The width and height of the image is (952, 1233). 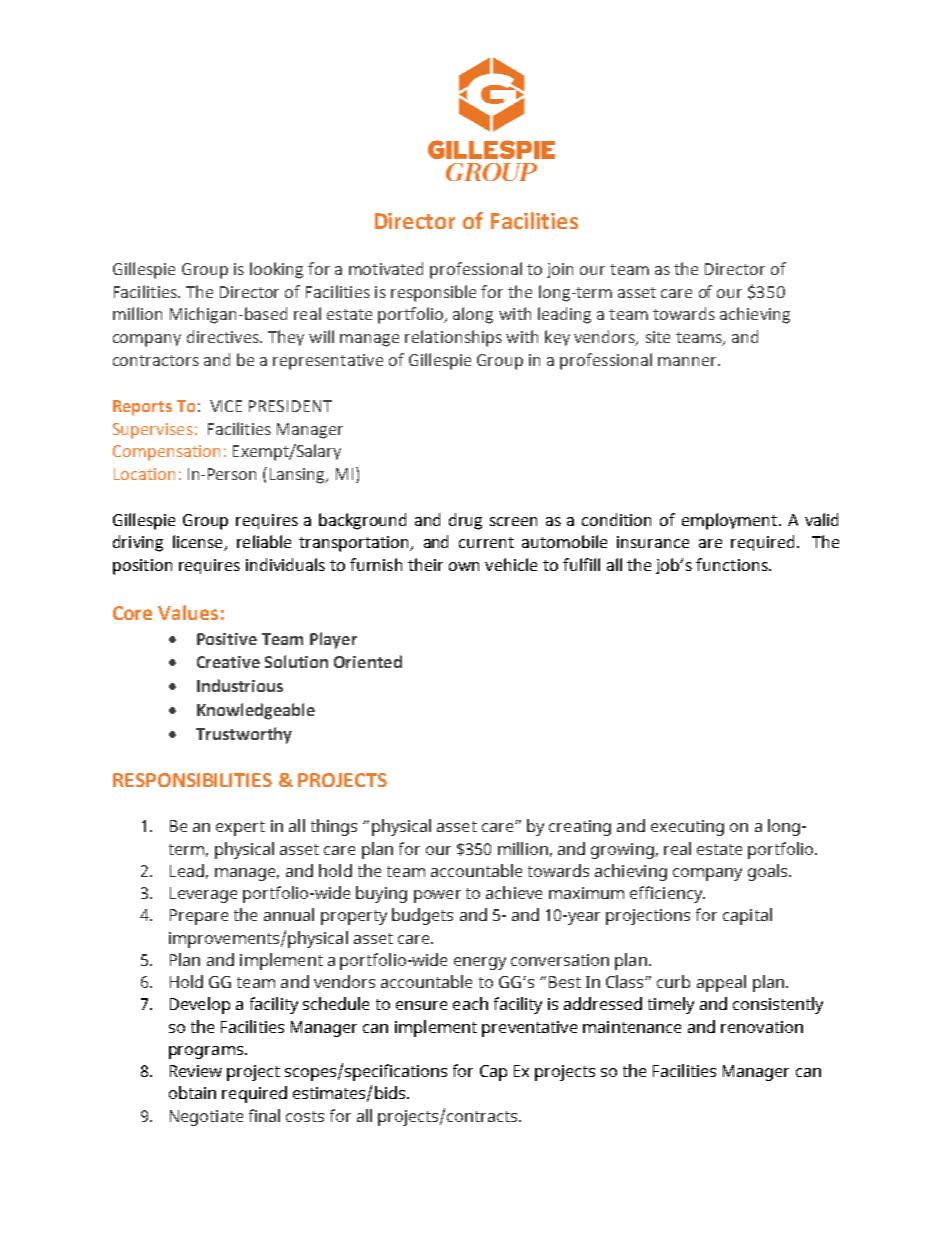 I want to click on responsible, so click(x=433, y=293).
